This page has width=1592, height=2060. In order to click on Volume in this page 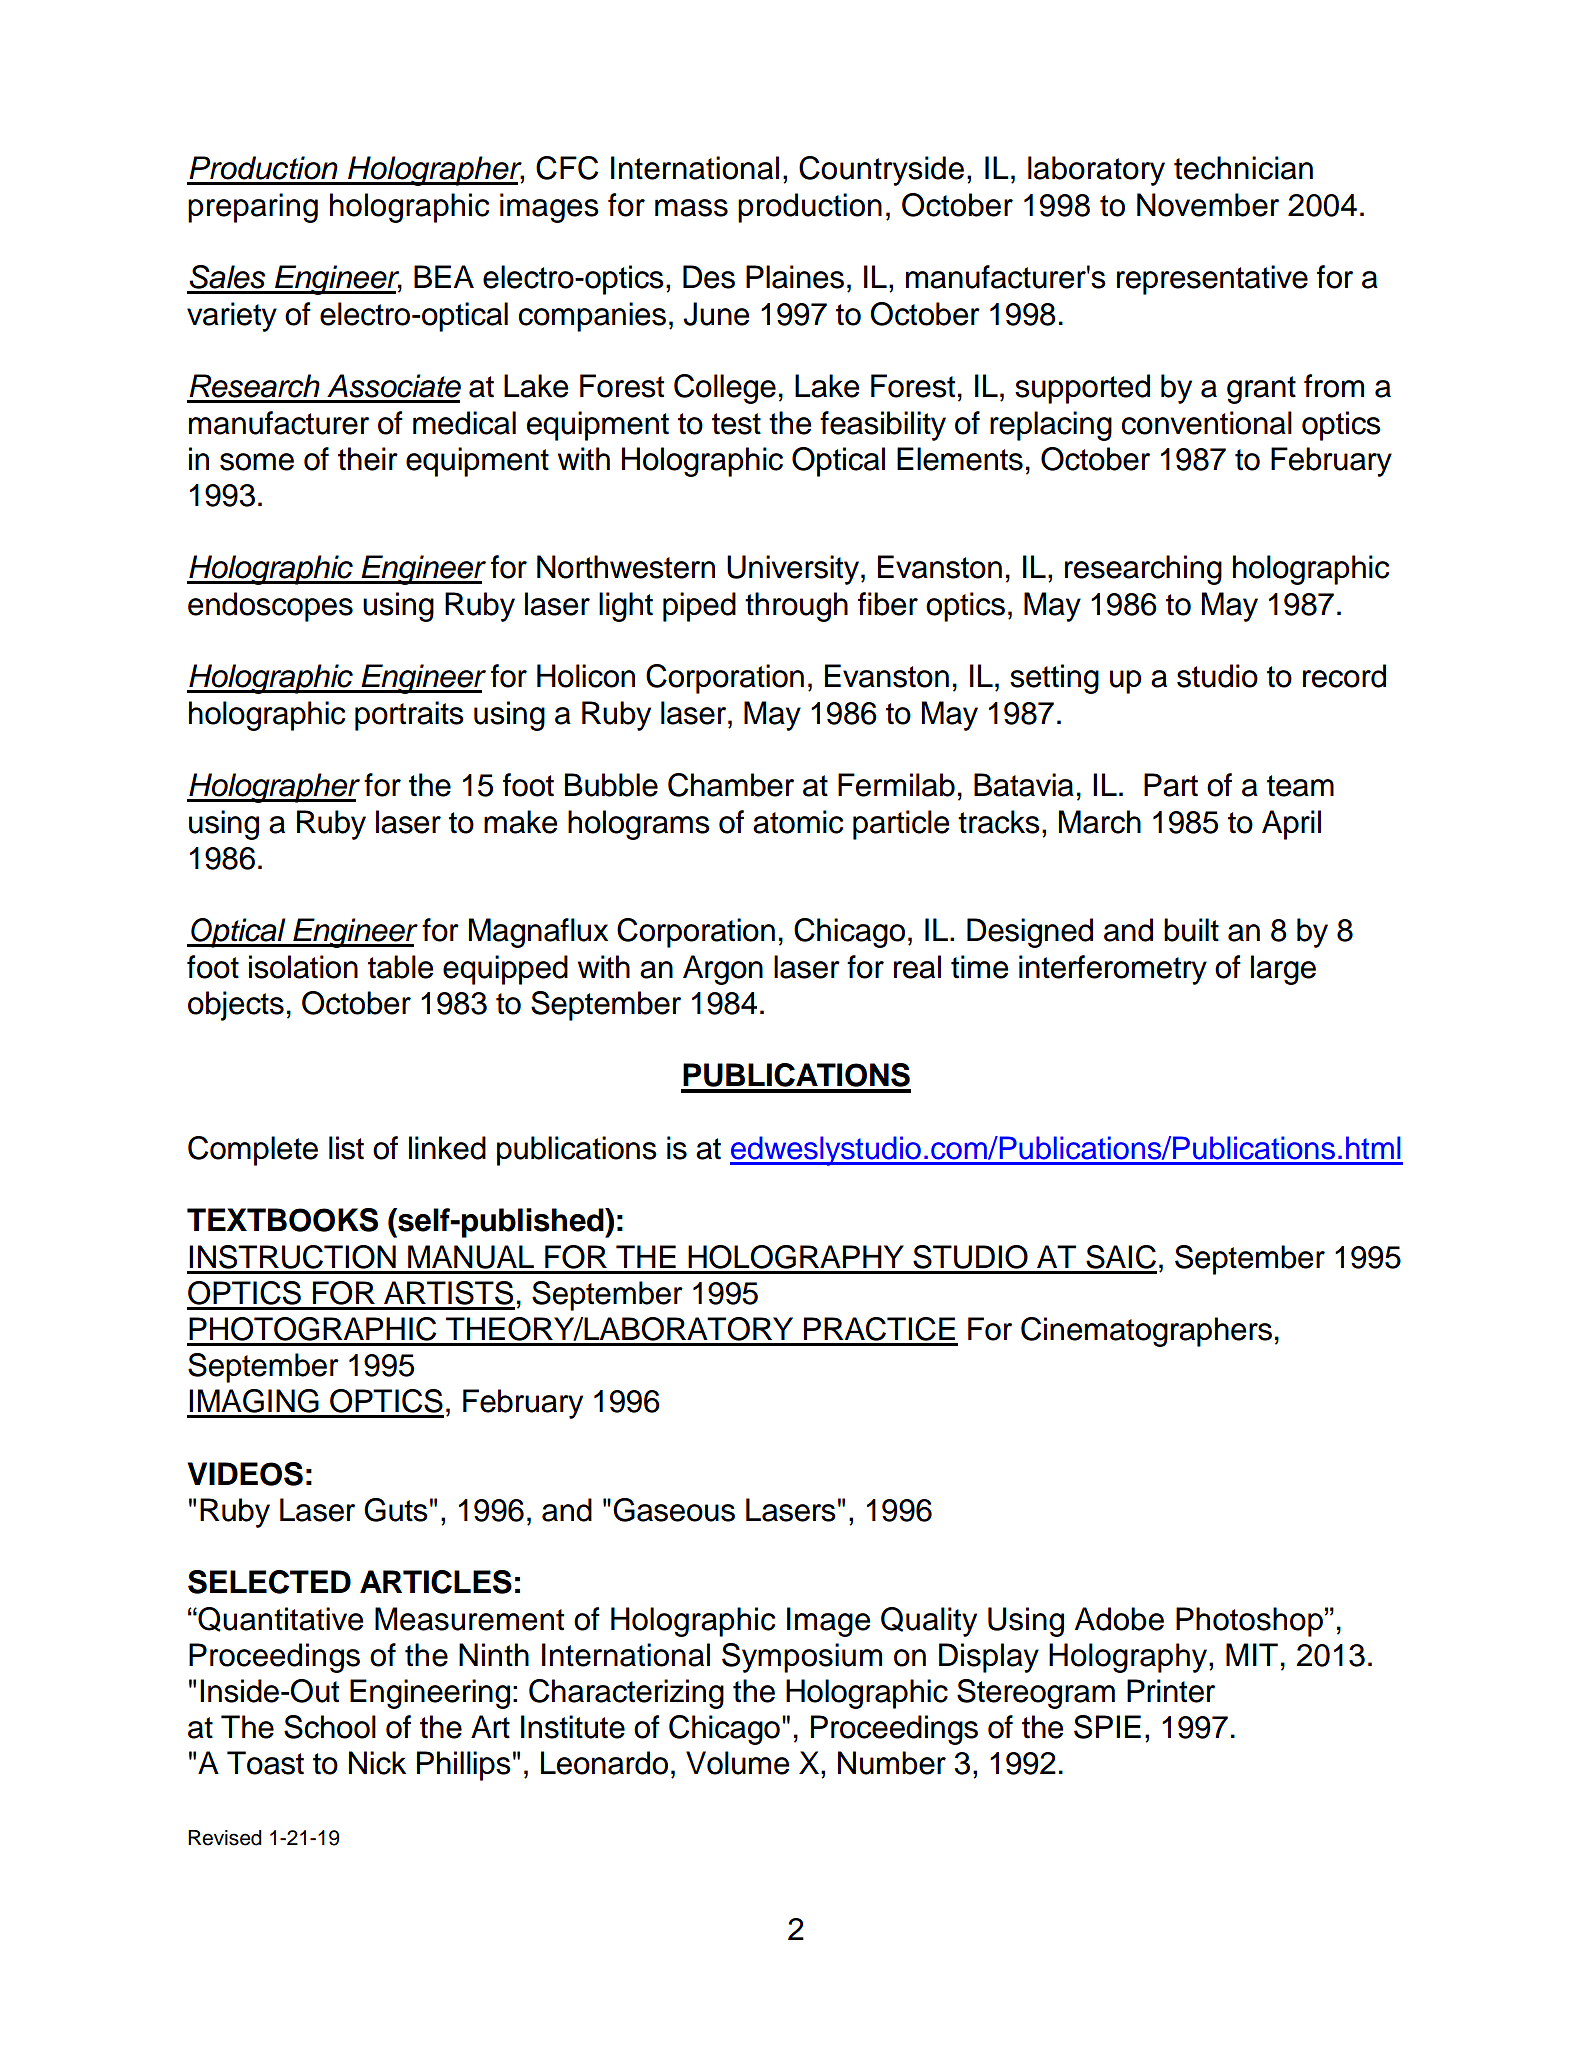, I will do `click(737, 1763)`.
